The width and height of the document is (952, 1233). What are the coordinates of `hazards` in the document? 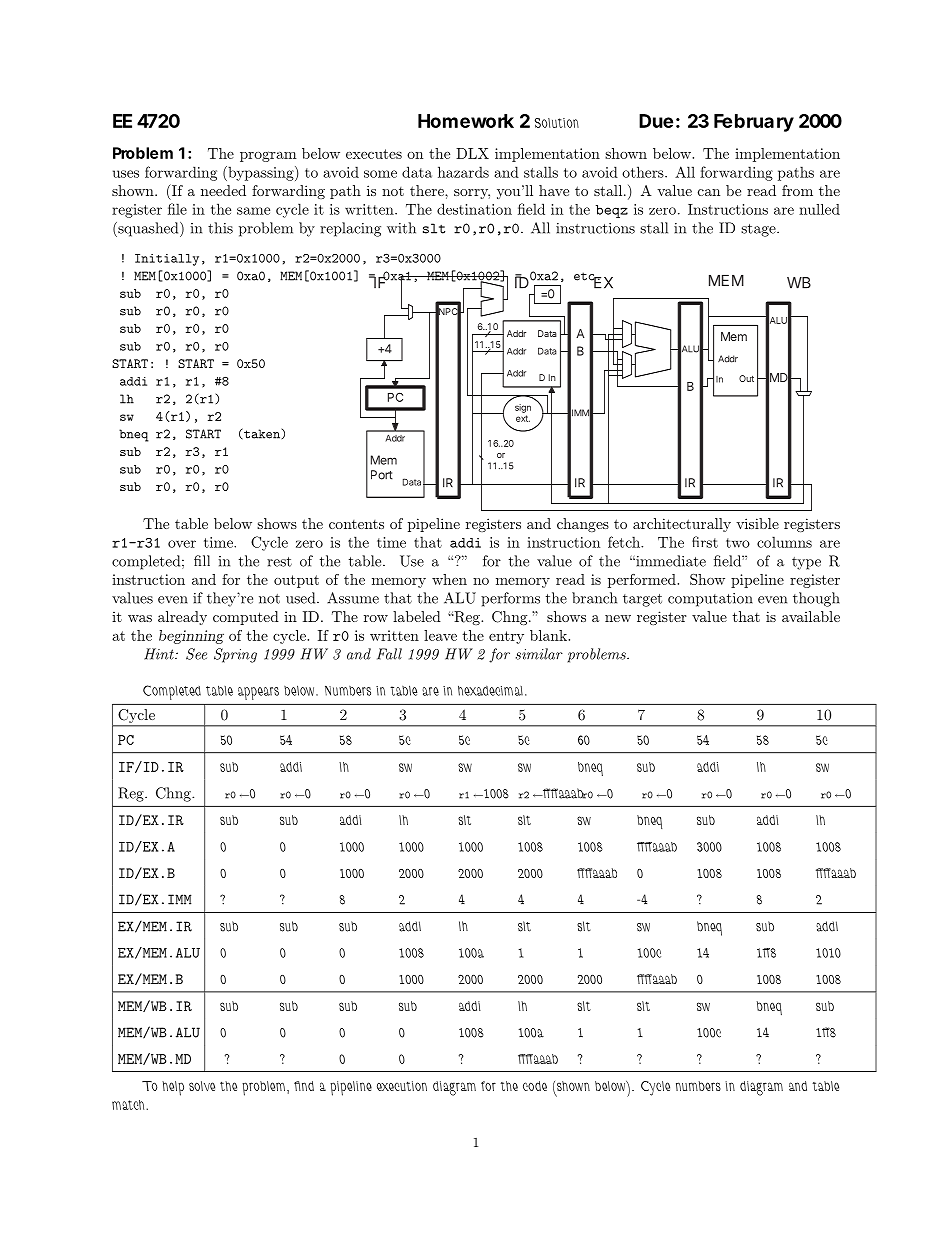 It's located at (463, 172).
